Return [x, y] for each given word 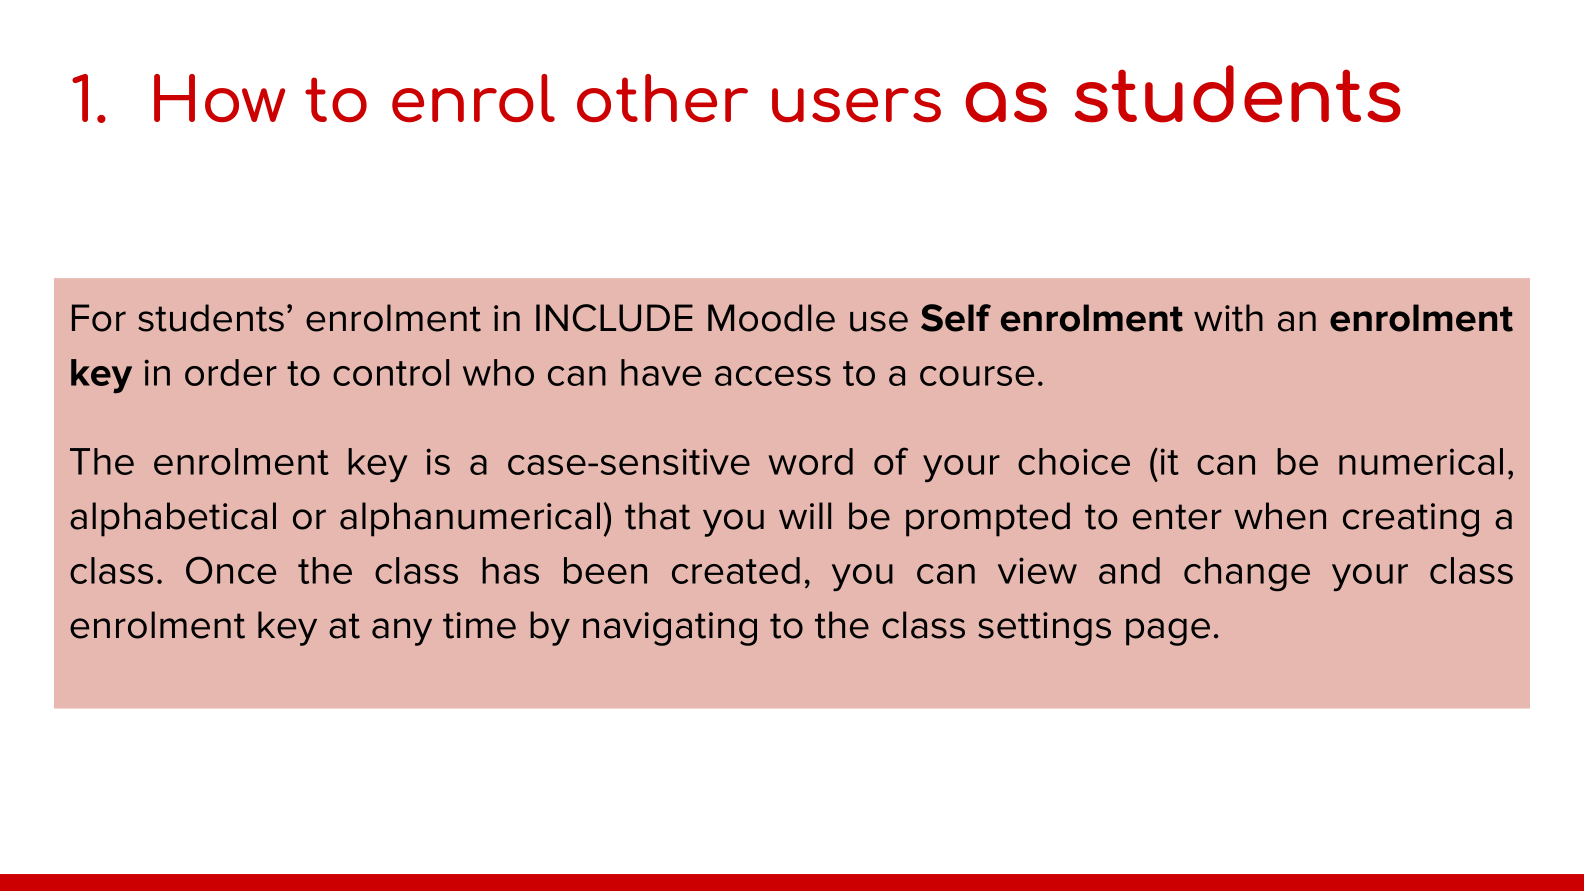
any [402, 632]
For [99, 318]
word [810, 461]
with [1228, 318]
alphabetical [173, 519]
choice [1074, 461]
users [856, 105]
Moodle [771, 318]
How [219, 98]
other [662, 98]
